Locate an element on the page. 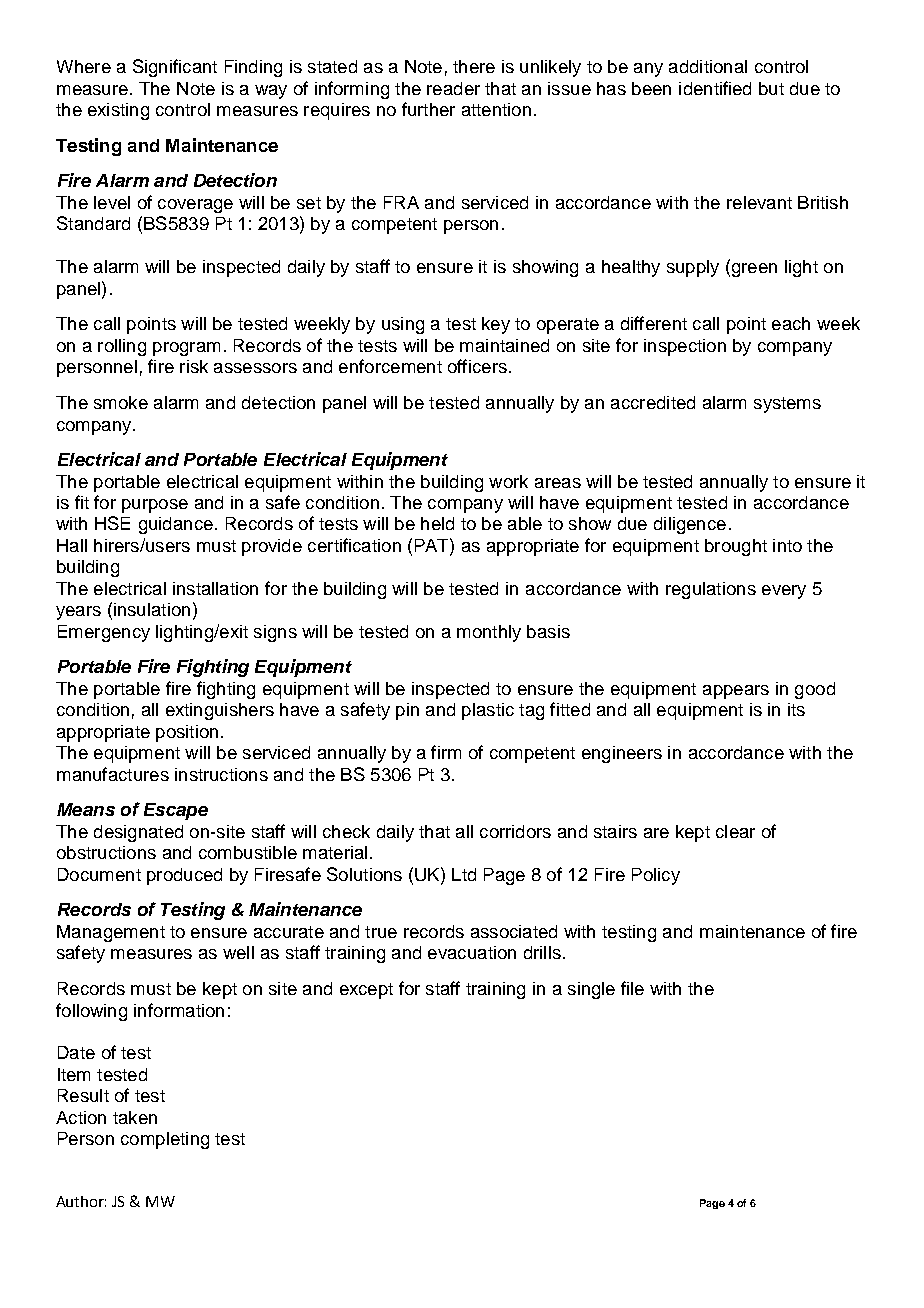  reader is located at coordinates (453, 88).
